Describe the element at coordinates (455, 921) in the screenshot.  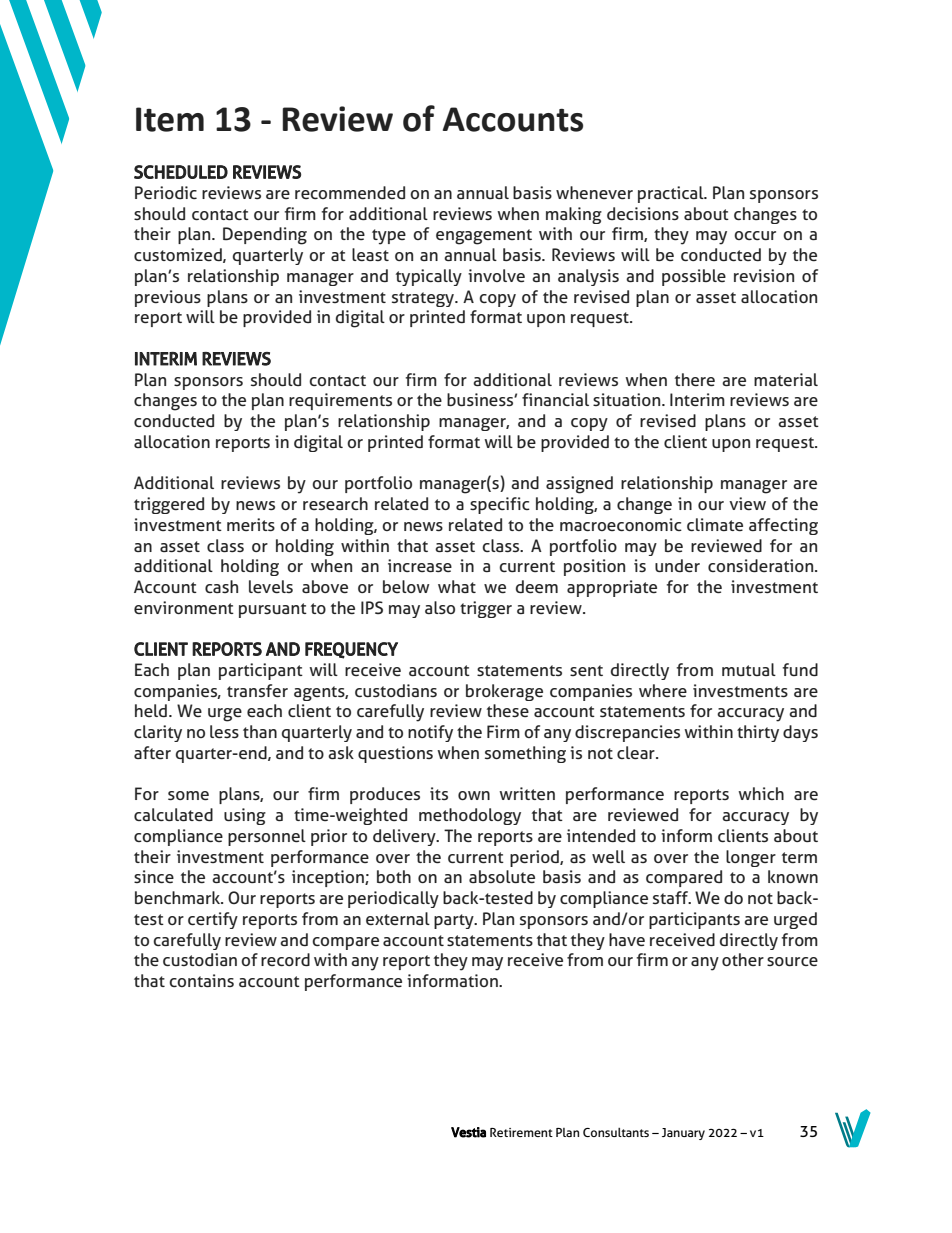
I see `party` at that location.
